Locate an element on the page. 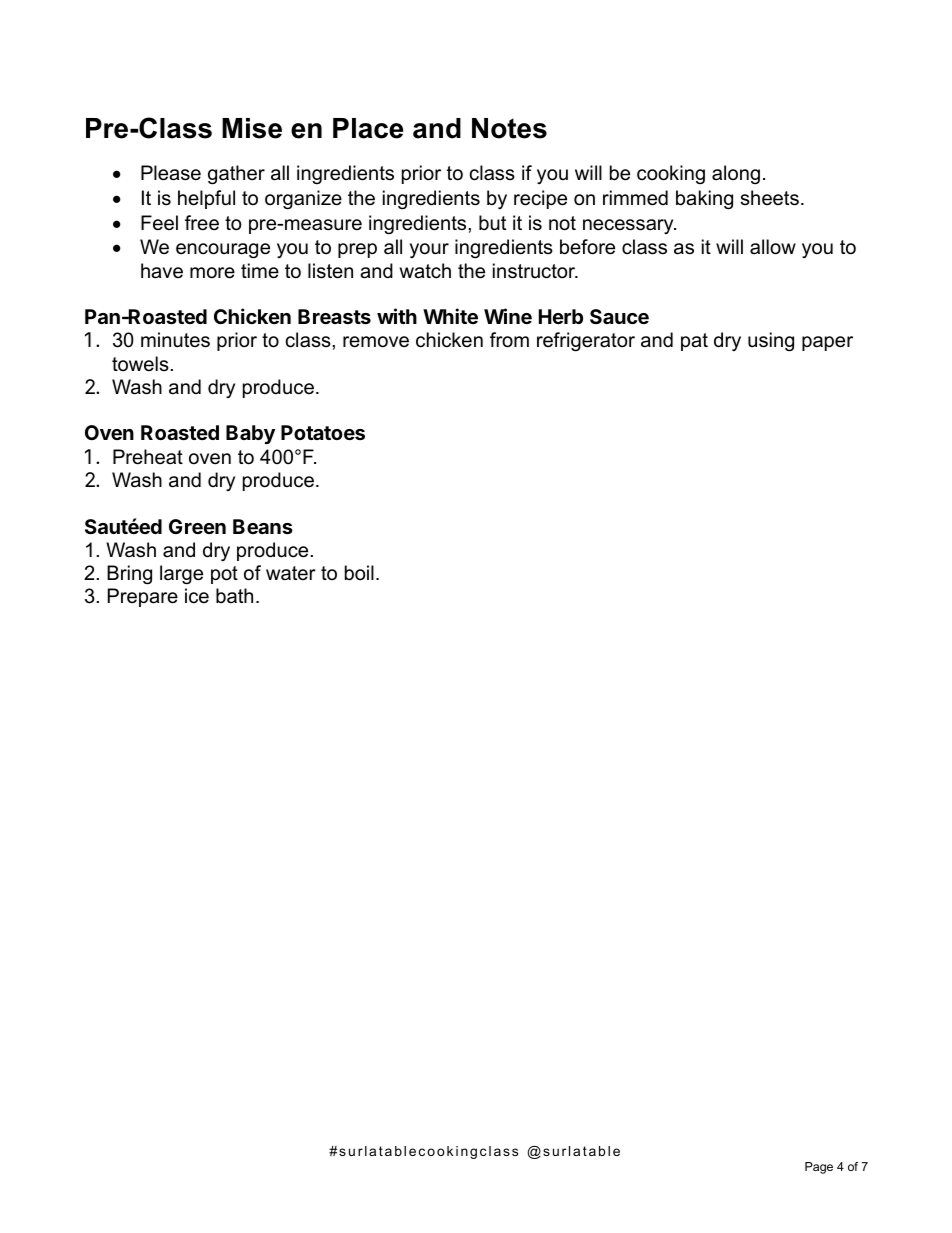 This document has height=1233, width=952. Notes is located at coordinates (509, 128).
